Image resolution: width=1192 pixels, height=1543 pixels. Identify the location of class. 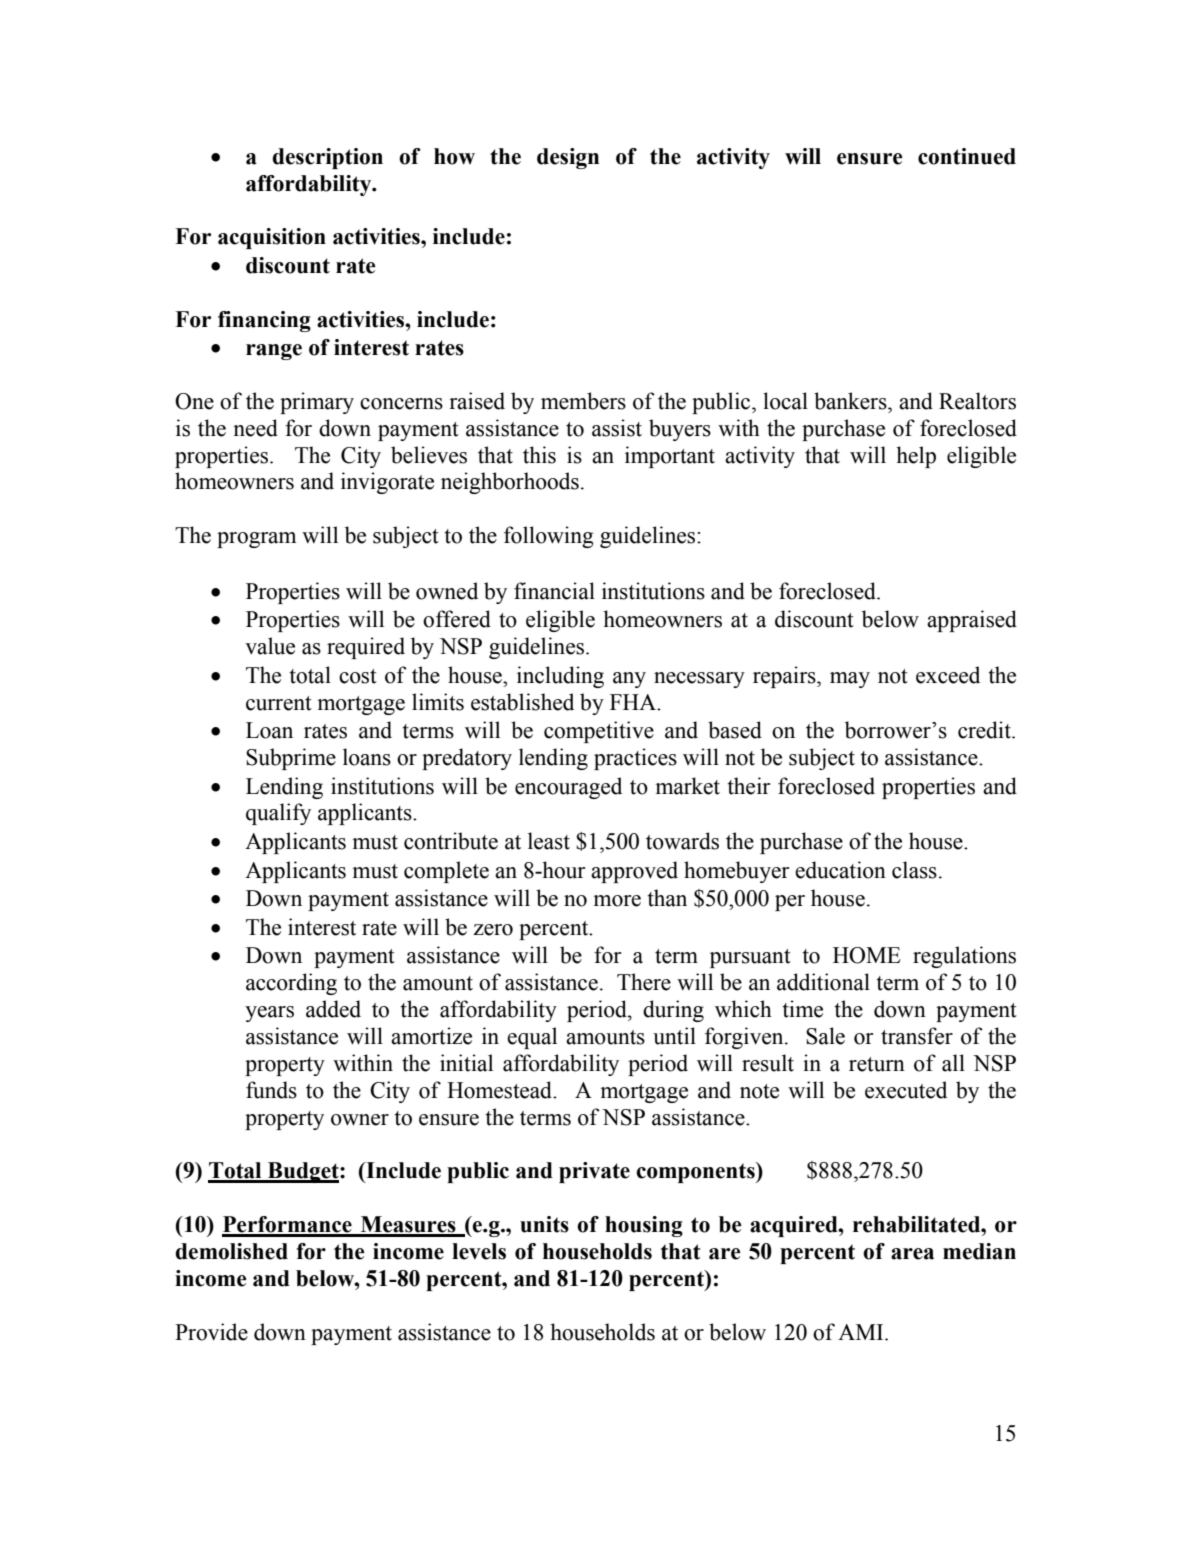
(914, 870).
